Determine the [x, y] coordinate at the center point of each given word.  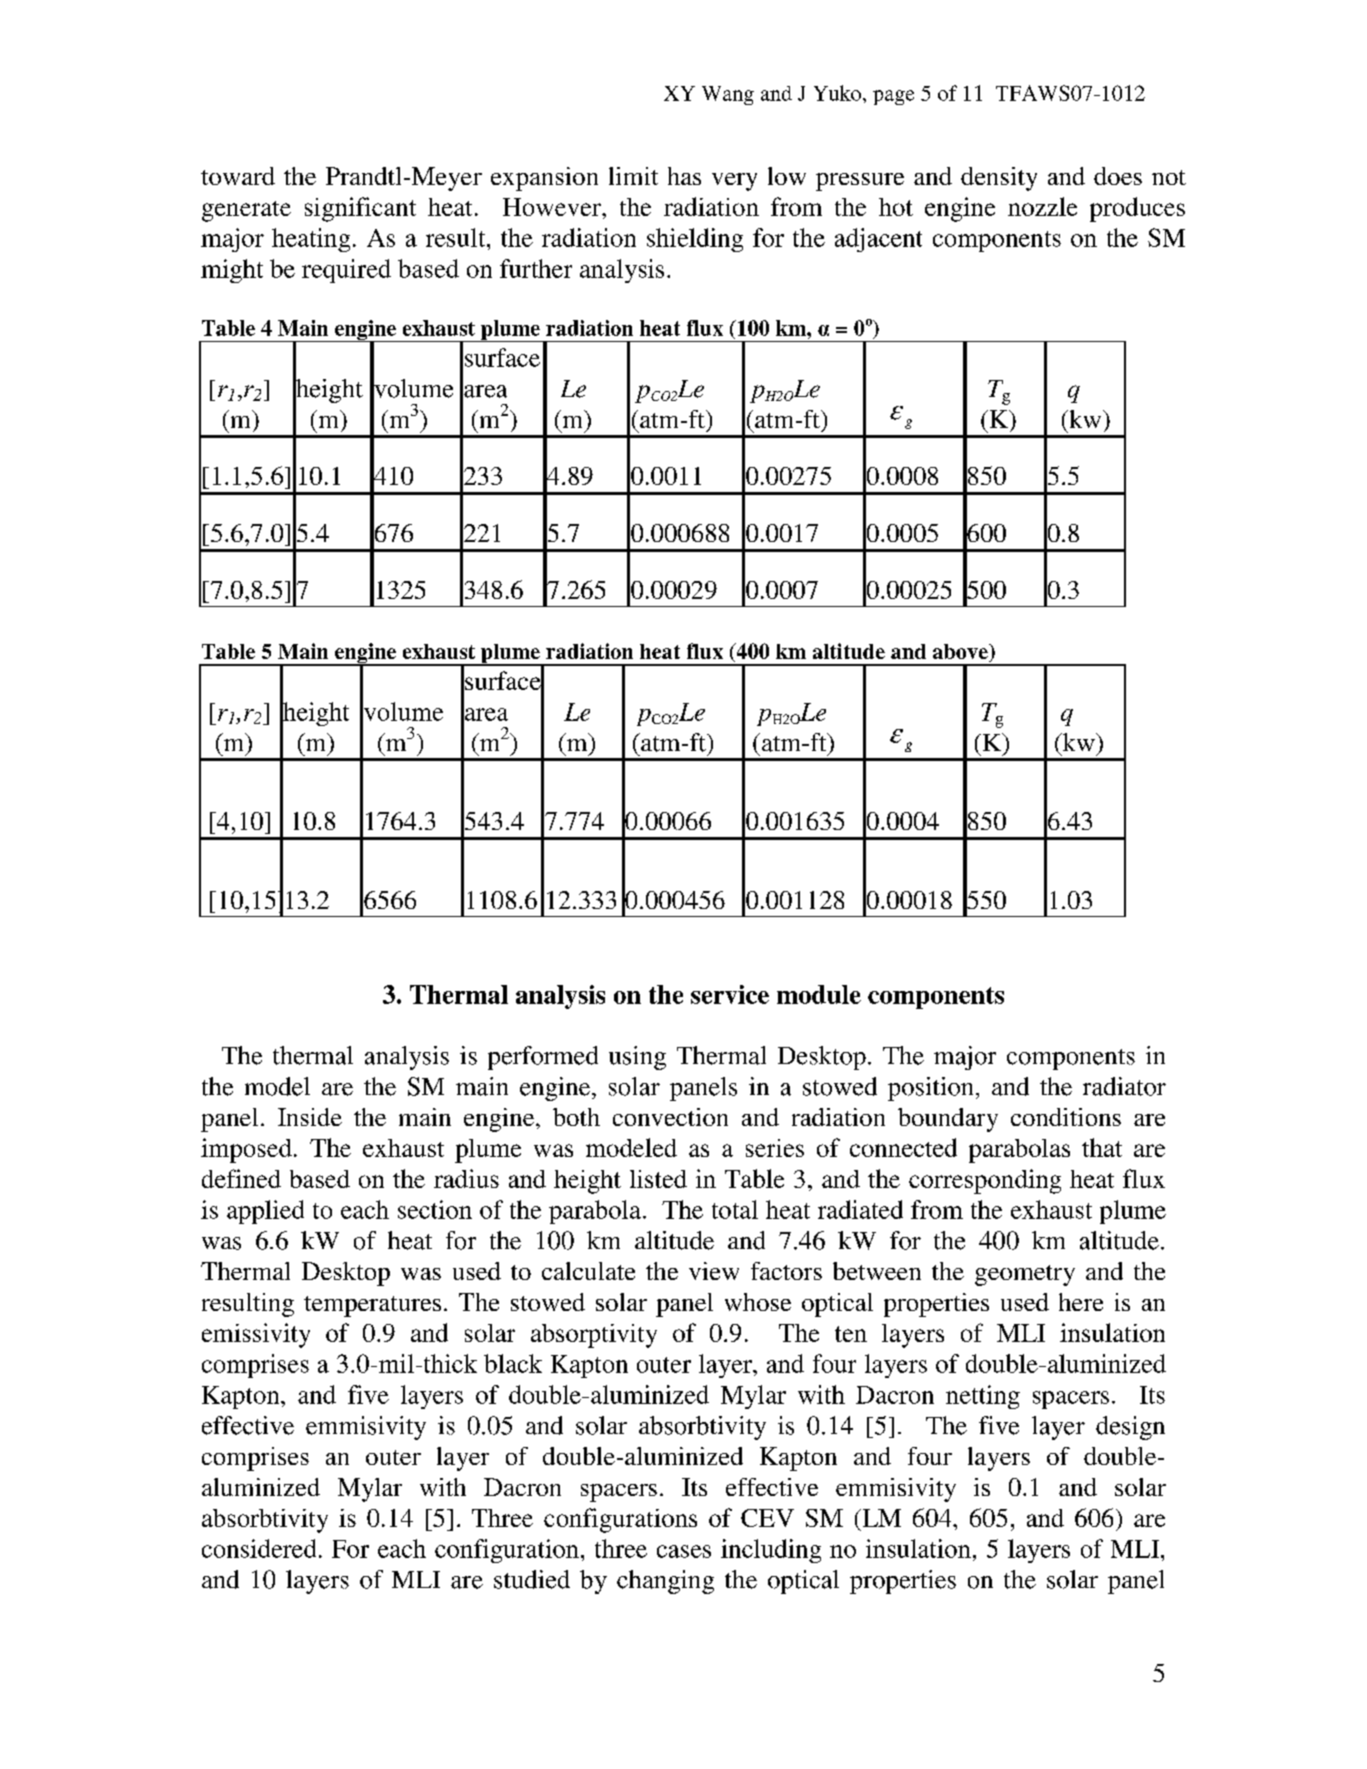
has [684, 176]
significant [360, 209]
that [1102, 1147]
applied [265, 1212]
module [819, 994]
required [346, 271]
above [961, 653]
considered [259, 1548]
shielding [695, 240]
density [999, 179]
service [730, 994]
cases [684, 1551]
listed [658, 1179]
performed [543, 1058]
